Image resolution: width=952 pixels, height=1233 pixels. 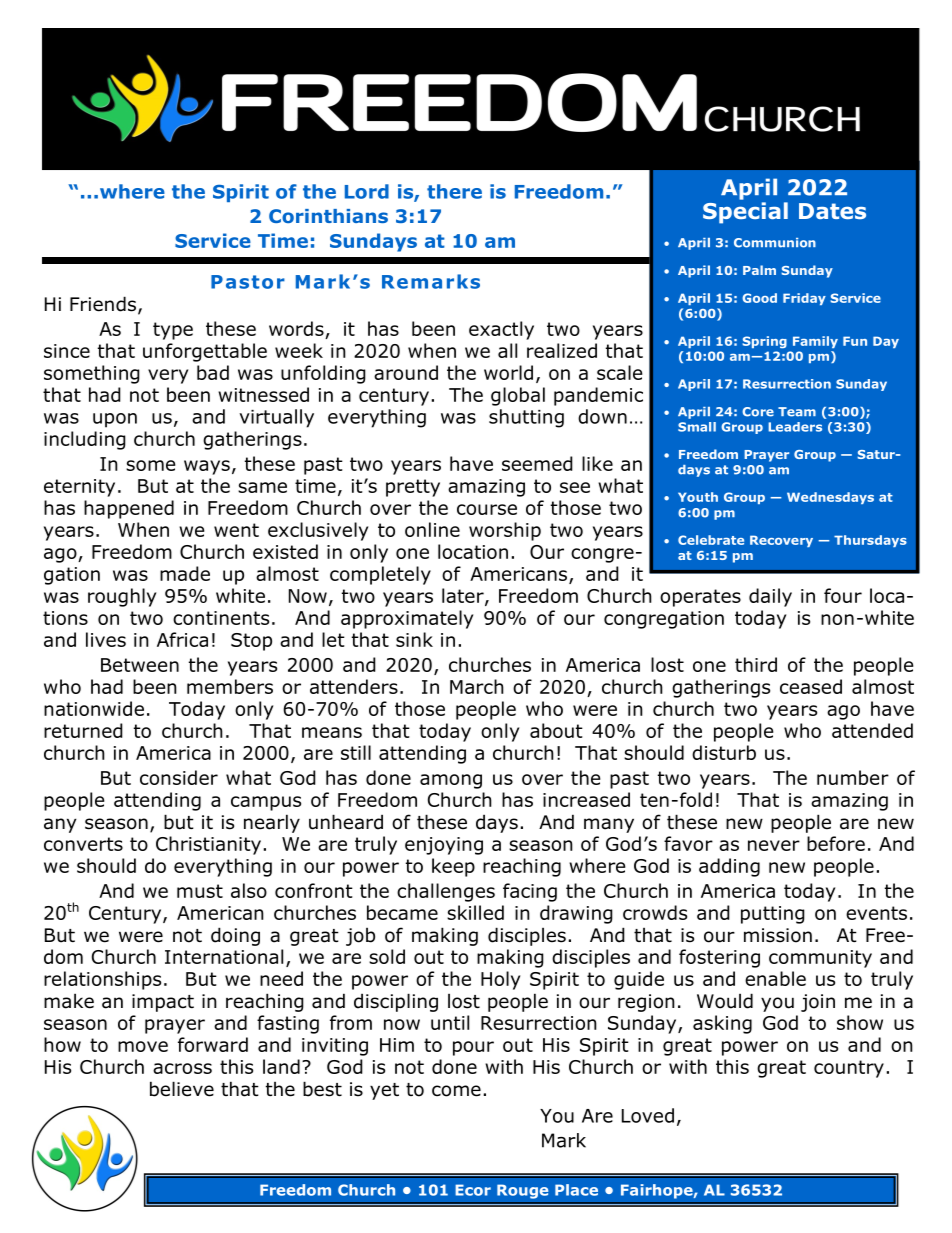 I want to click on there, so click(x=454, y=191).
